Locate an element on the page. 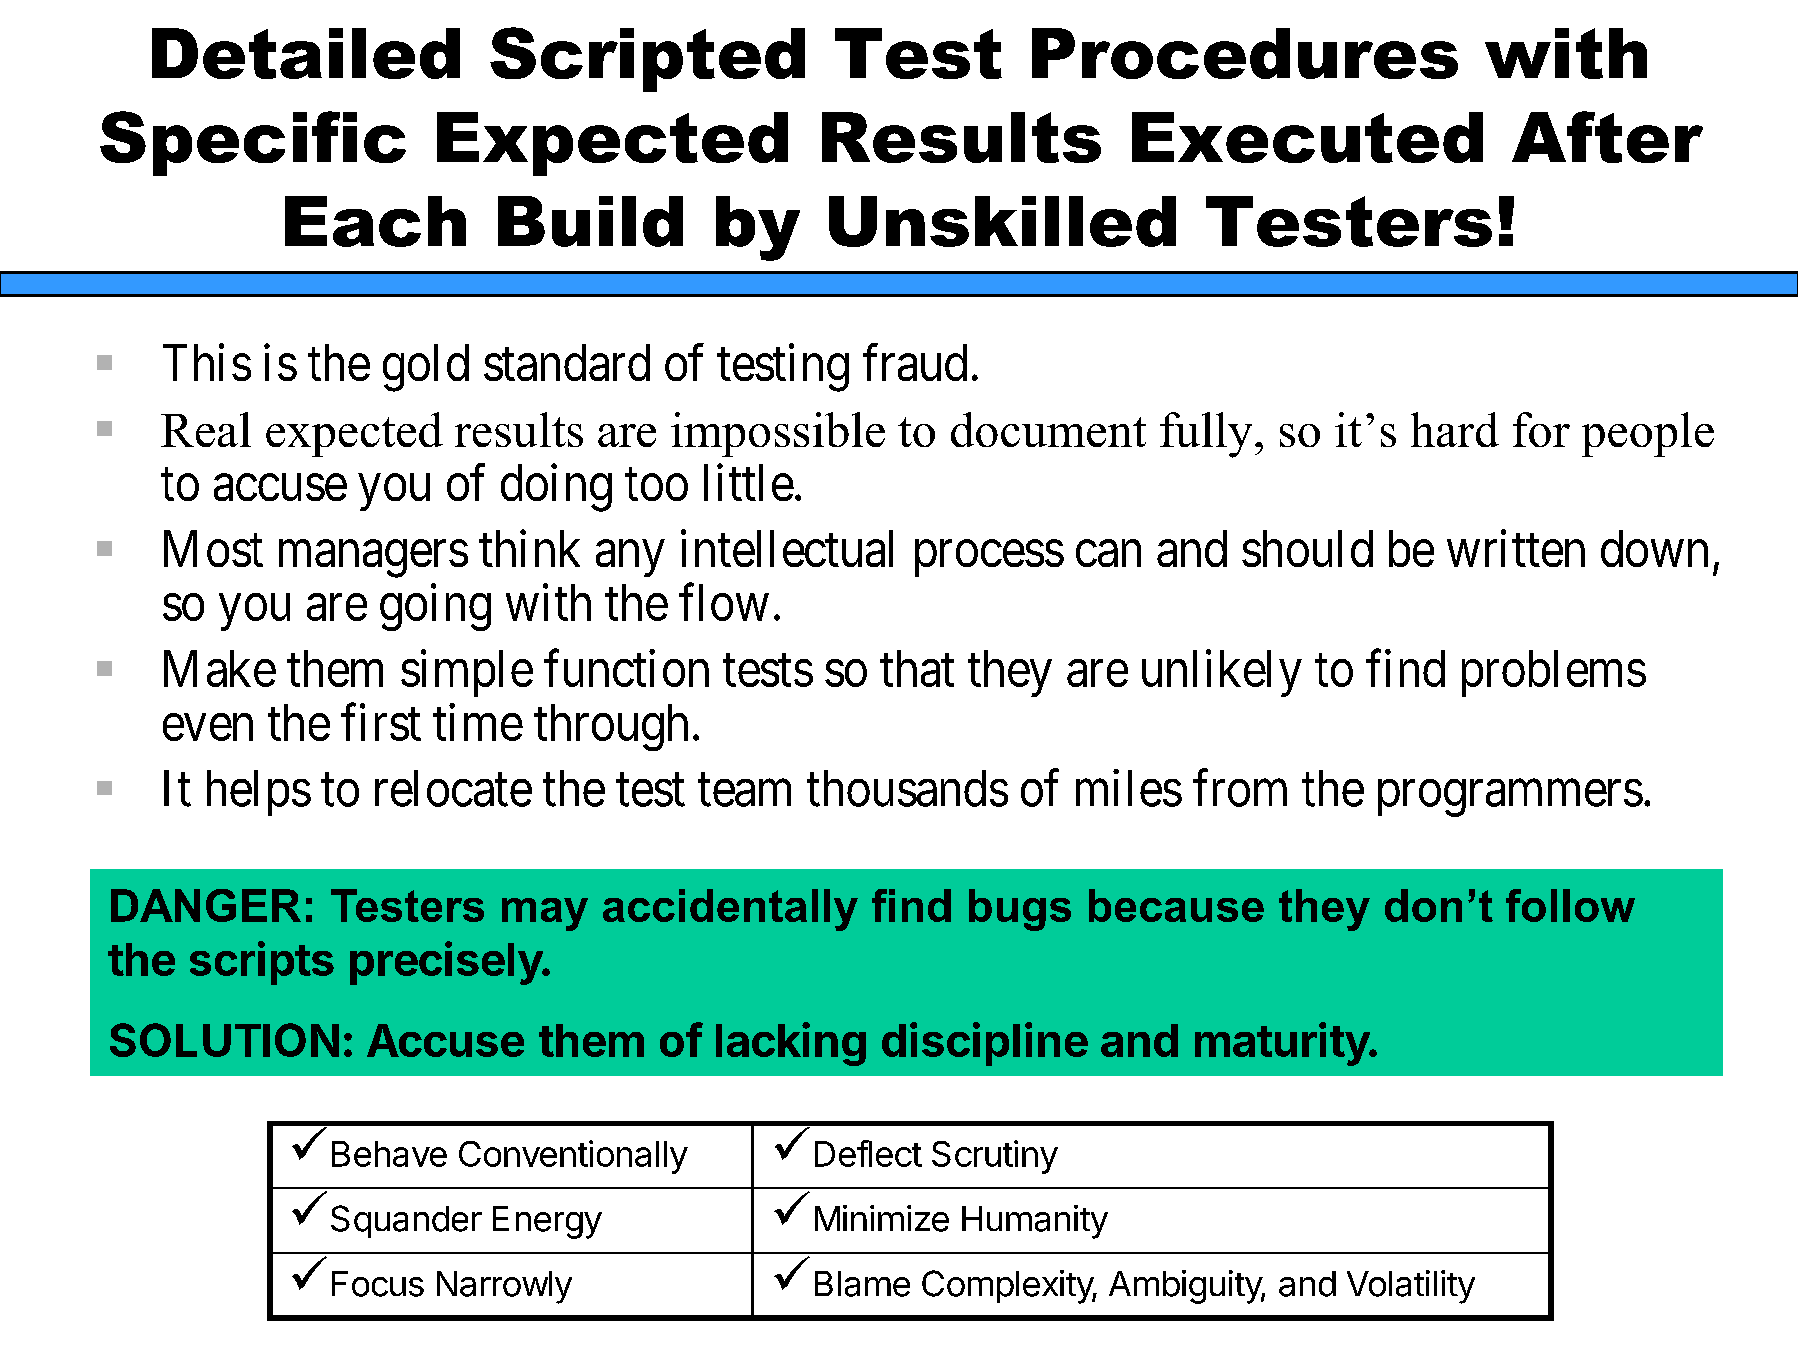  document is located at coordinates (1048, 429).
